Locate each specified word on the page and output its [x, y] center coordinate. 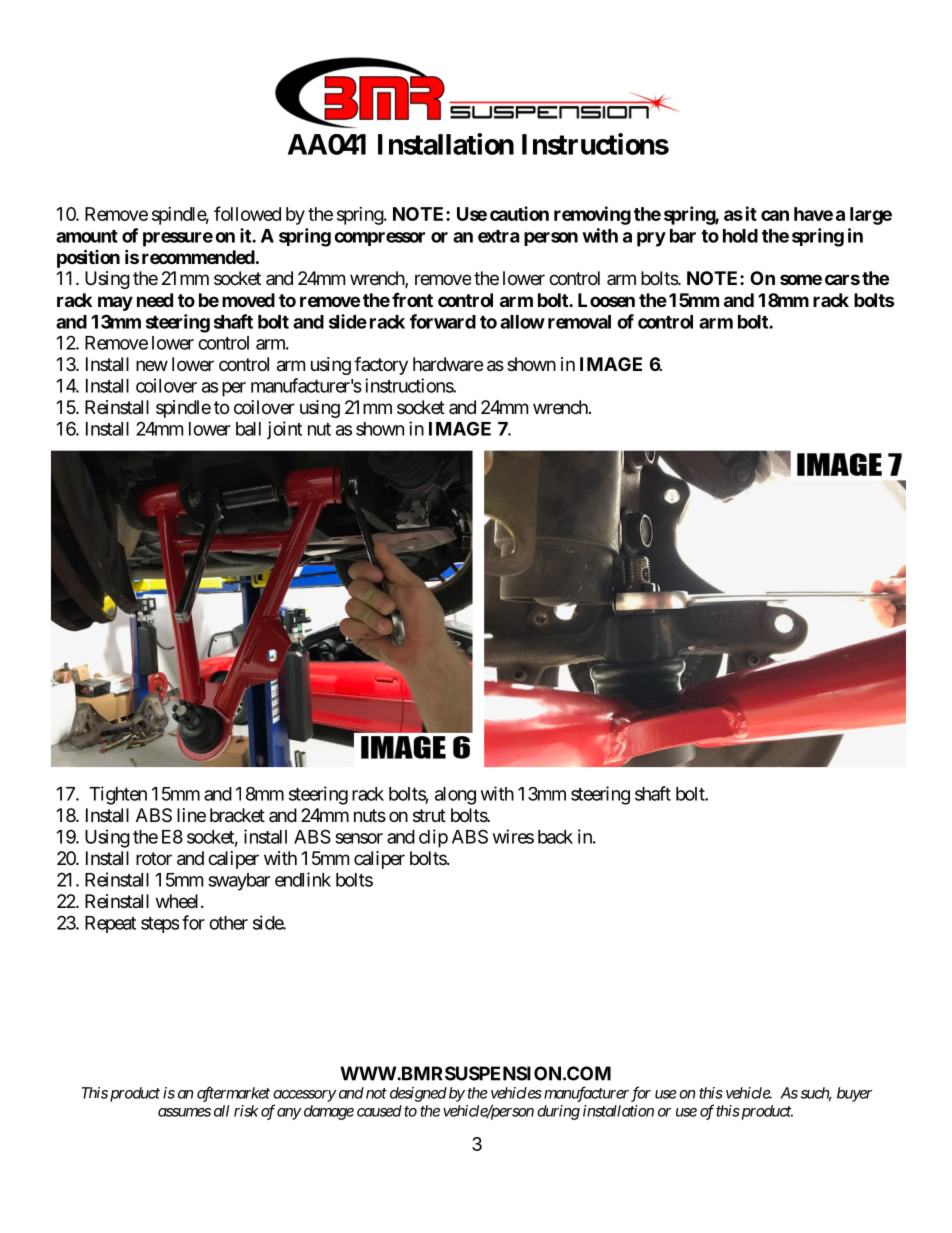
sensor [359, 838]
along [455, 796]
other [228, 923]
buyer [854, 1094]
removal [579, 322]
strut [429, 815]
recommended [198, 257]
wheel [179, 901]
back [555, 837]
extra [498, 236]
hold [740, 236]
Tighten [118, 795]
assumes [184, 1112]
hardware [448, 364]
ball [248, 429]
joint [284, 430]
